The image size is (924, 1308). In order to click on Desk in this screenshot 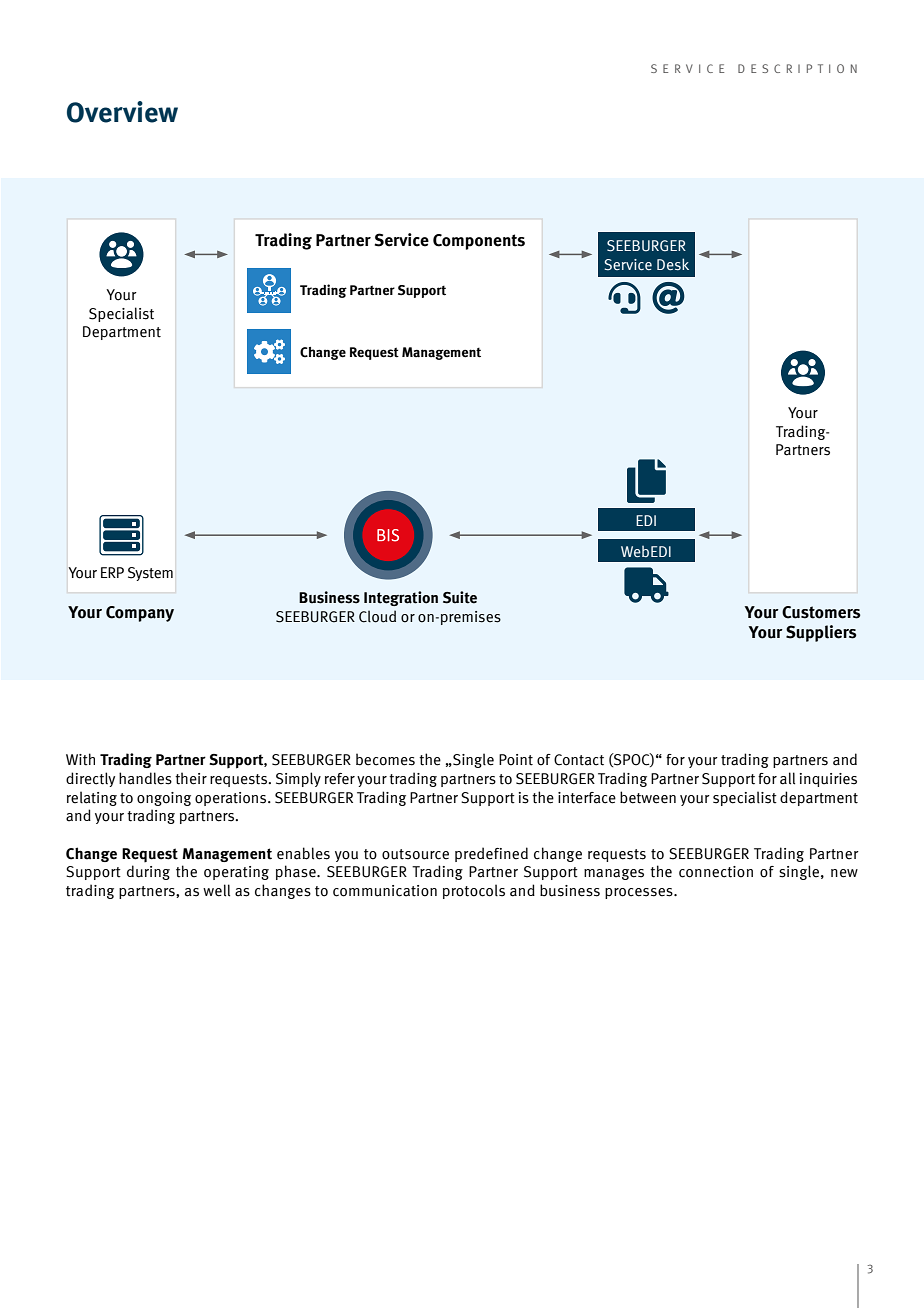, I will do `click(673, 264)`.
